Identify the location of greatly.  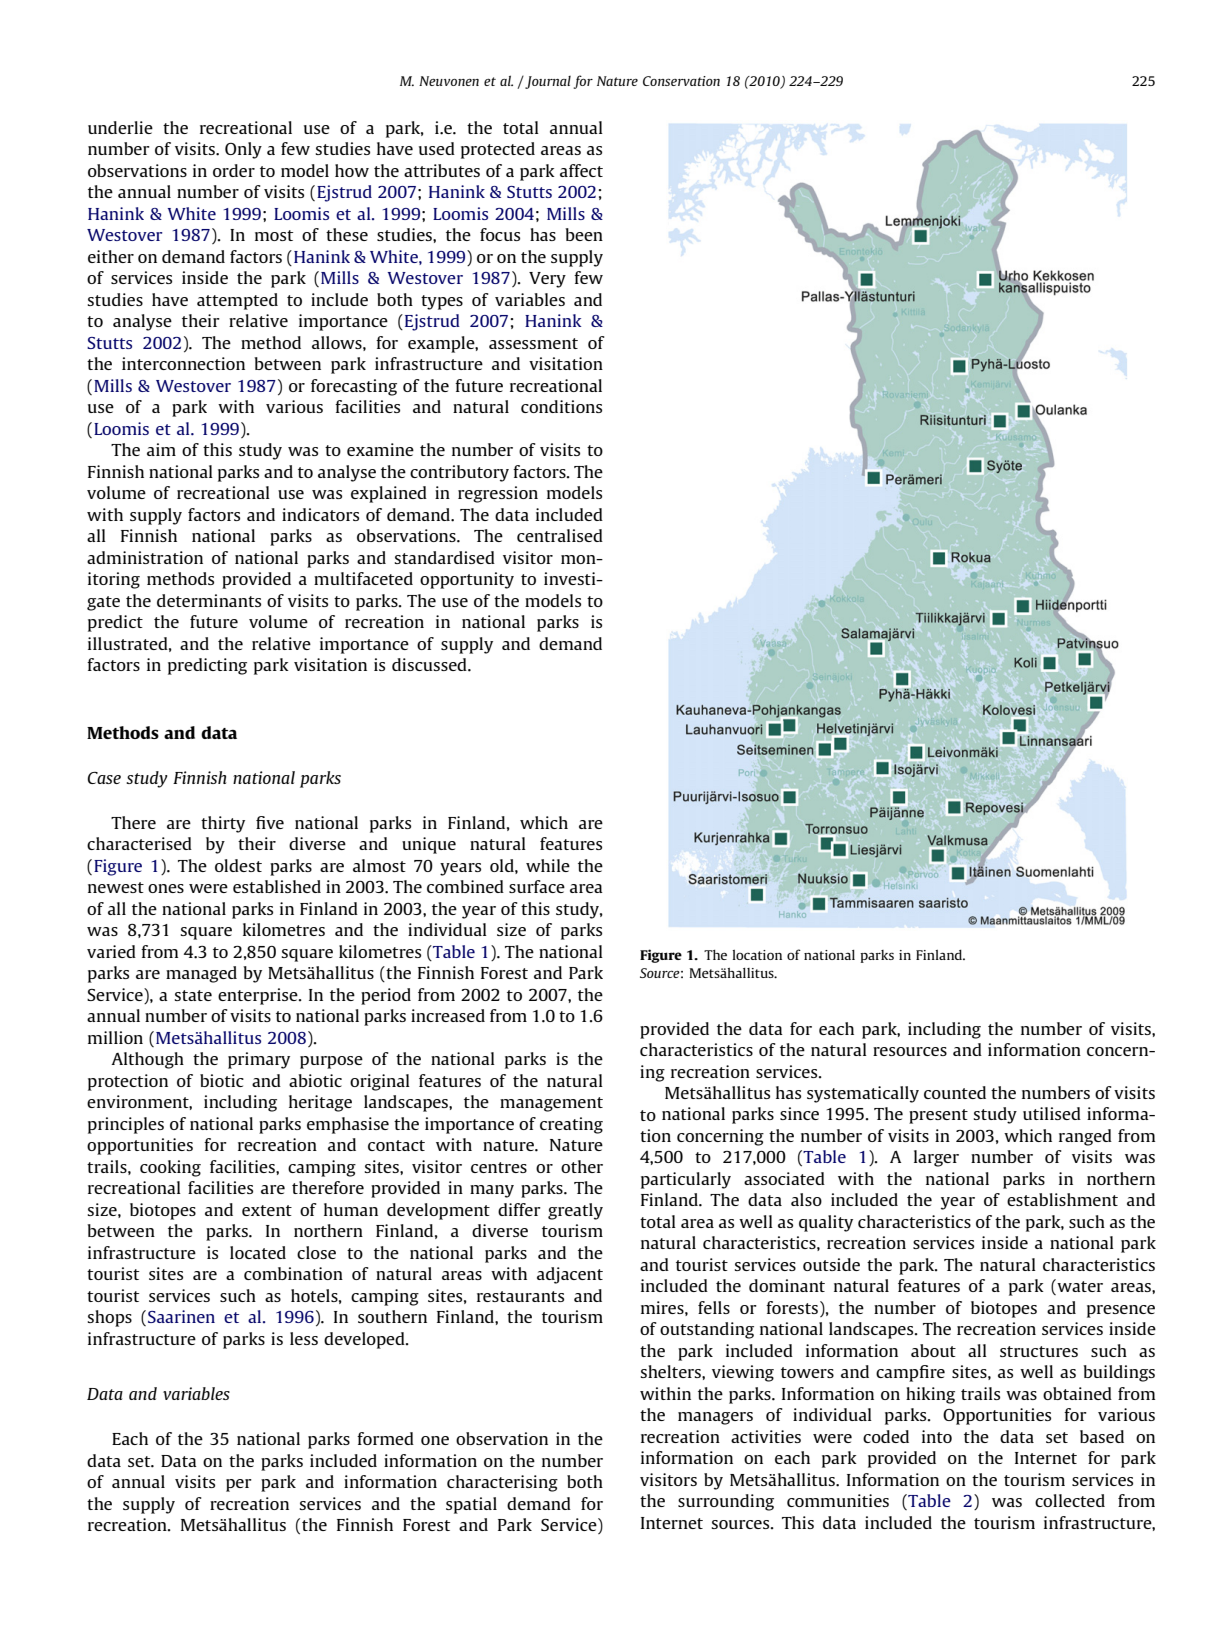
(575, 1211).
